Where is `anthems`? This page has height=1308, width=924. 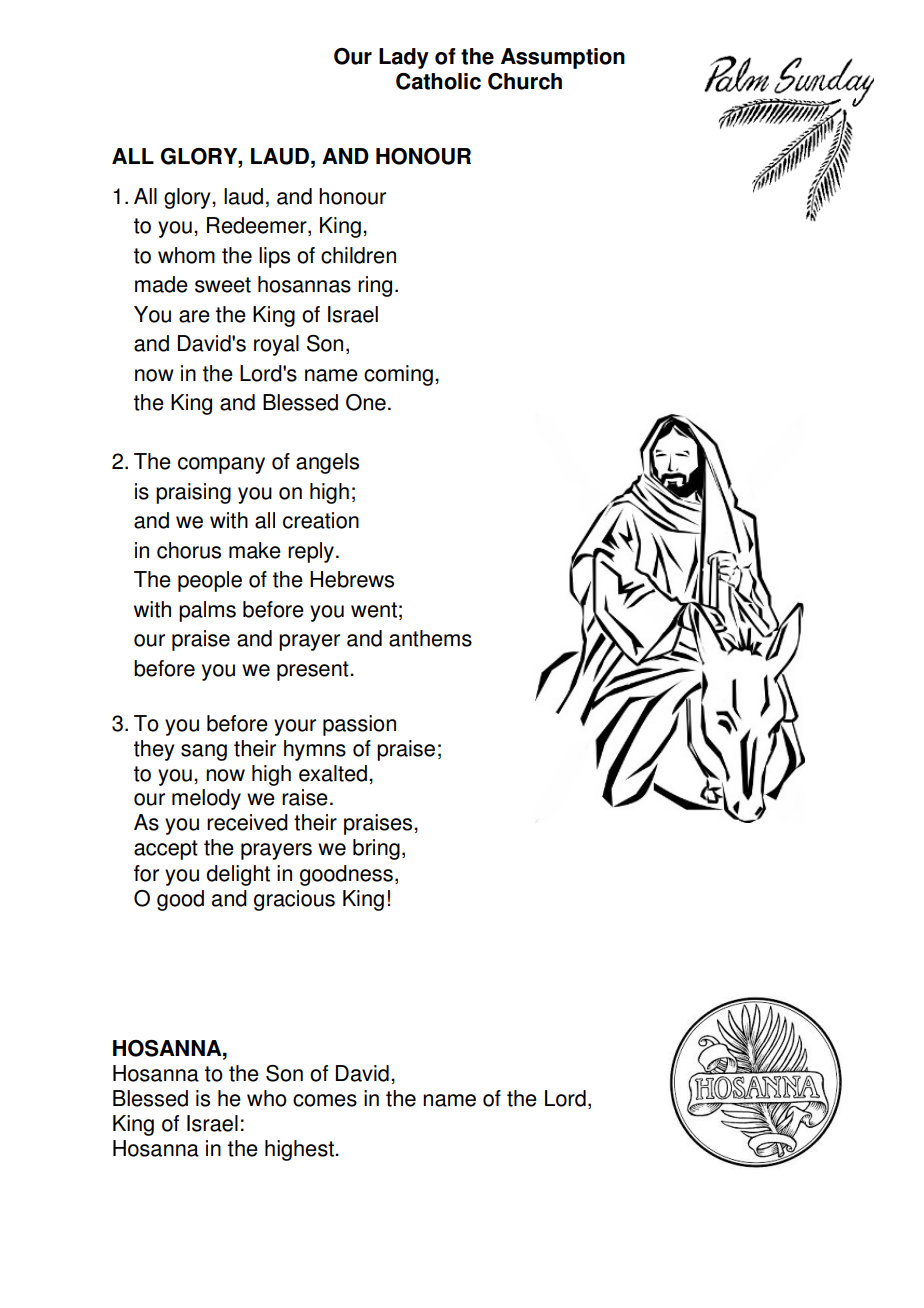 anthems is located at coordinates (430, 638).
